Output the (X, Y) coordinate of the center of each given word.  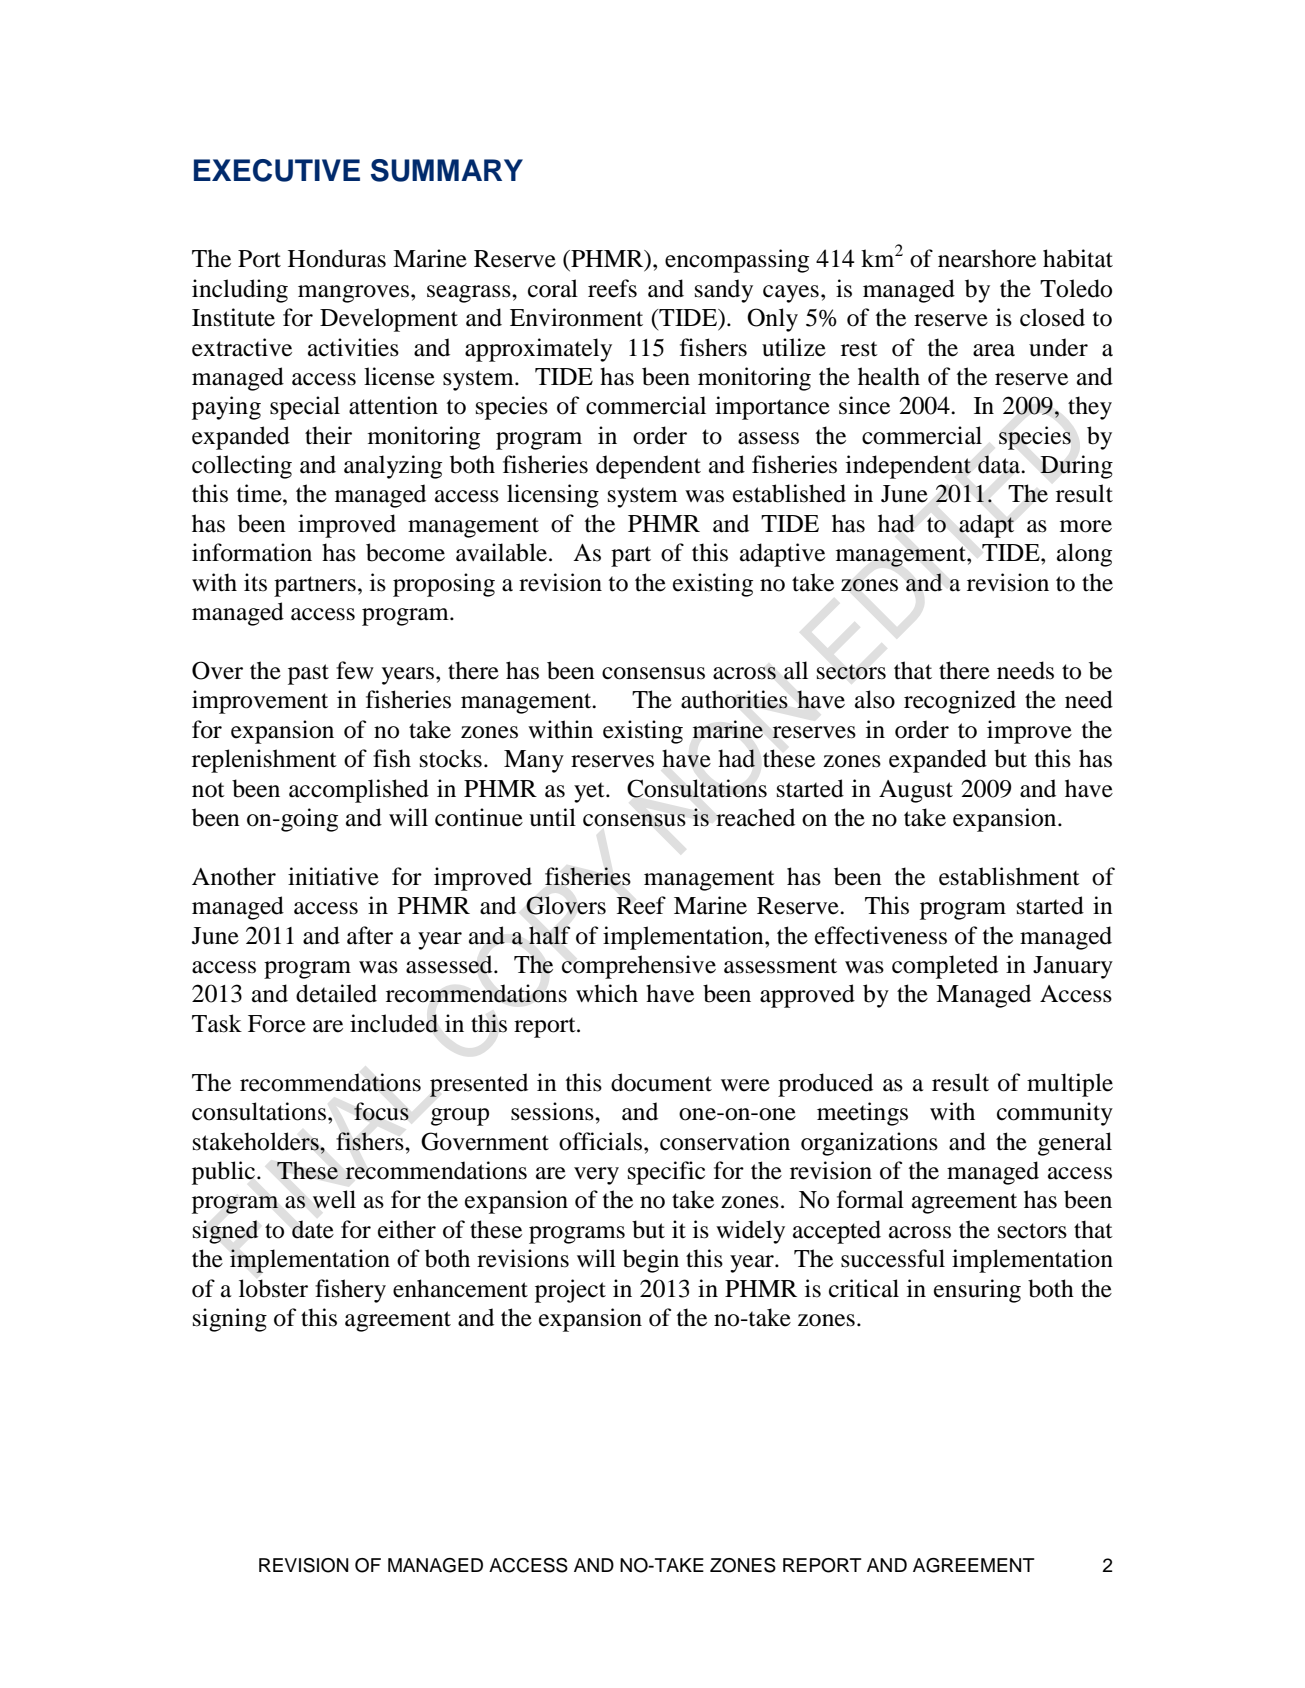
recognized (960, 702)
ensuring (977, 1291)
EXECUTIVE (277, 170)
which (607, 993)
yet (590, 792)
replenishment (264, 761)
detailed (336, 993)
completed (945, 967)
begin (651, 1261)
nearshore (987, 258)
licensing (553, 496)
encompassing (737, 261)
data (1000, 464)
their (328, 435)
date (313, 1229)
